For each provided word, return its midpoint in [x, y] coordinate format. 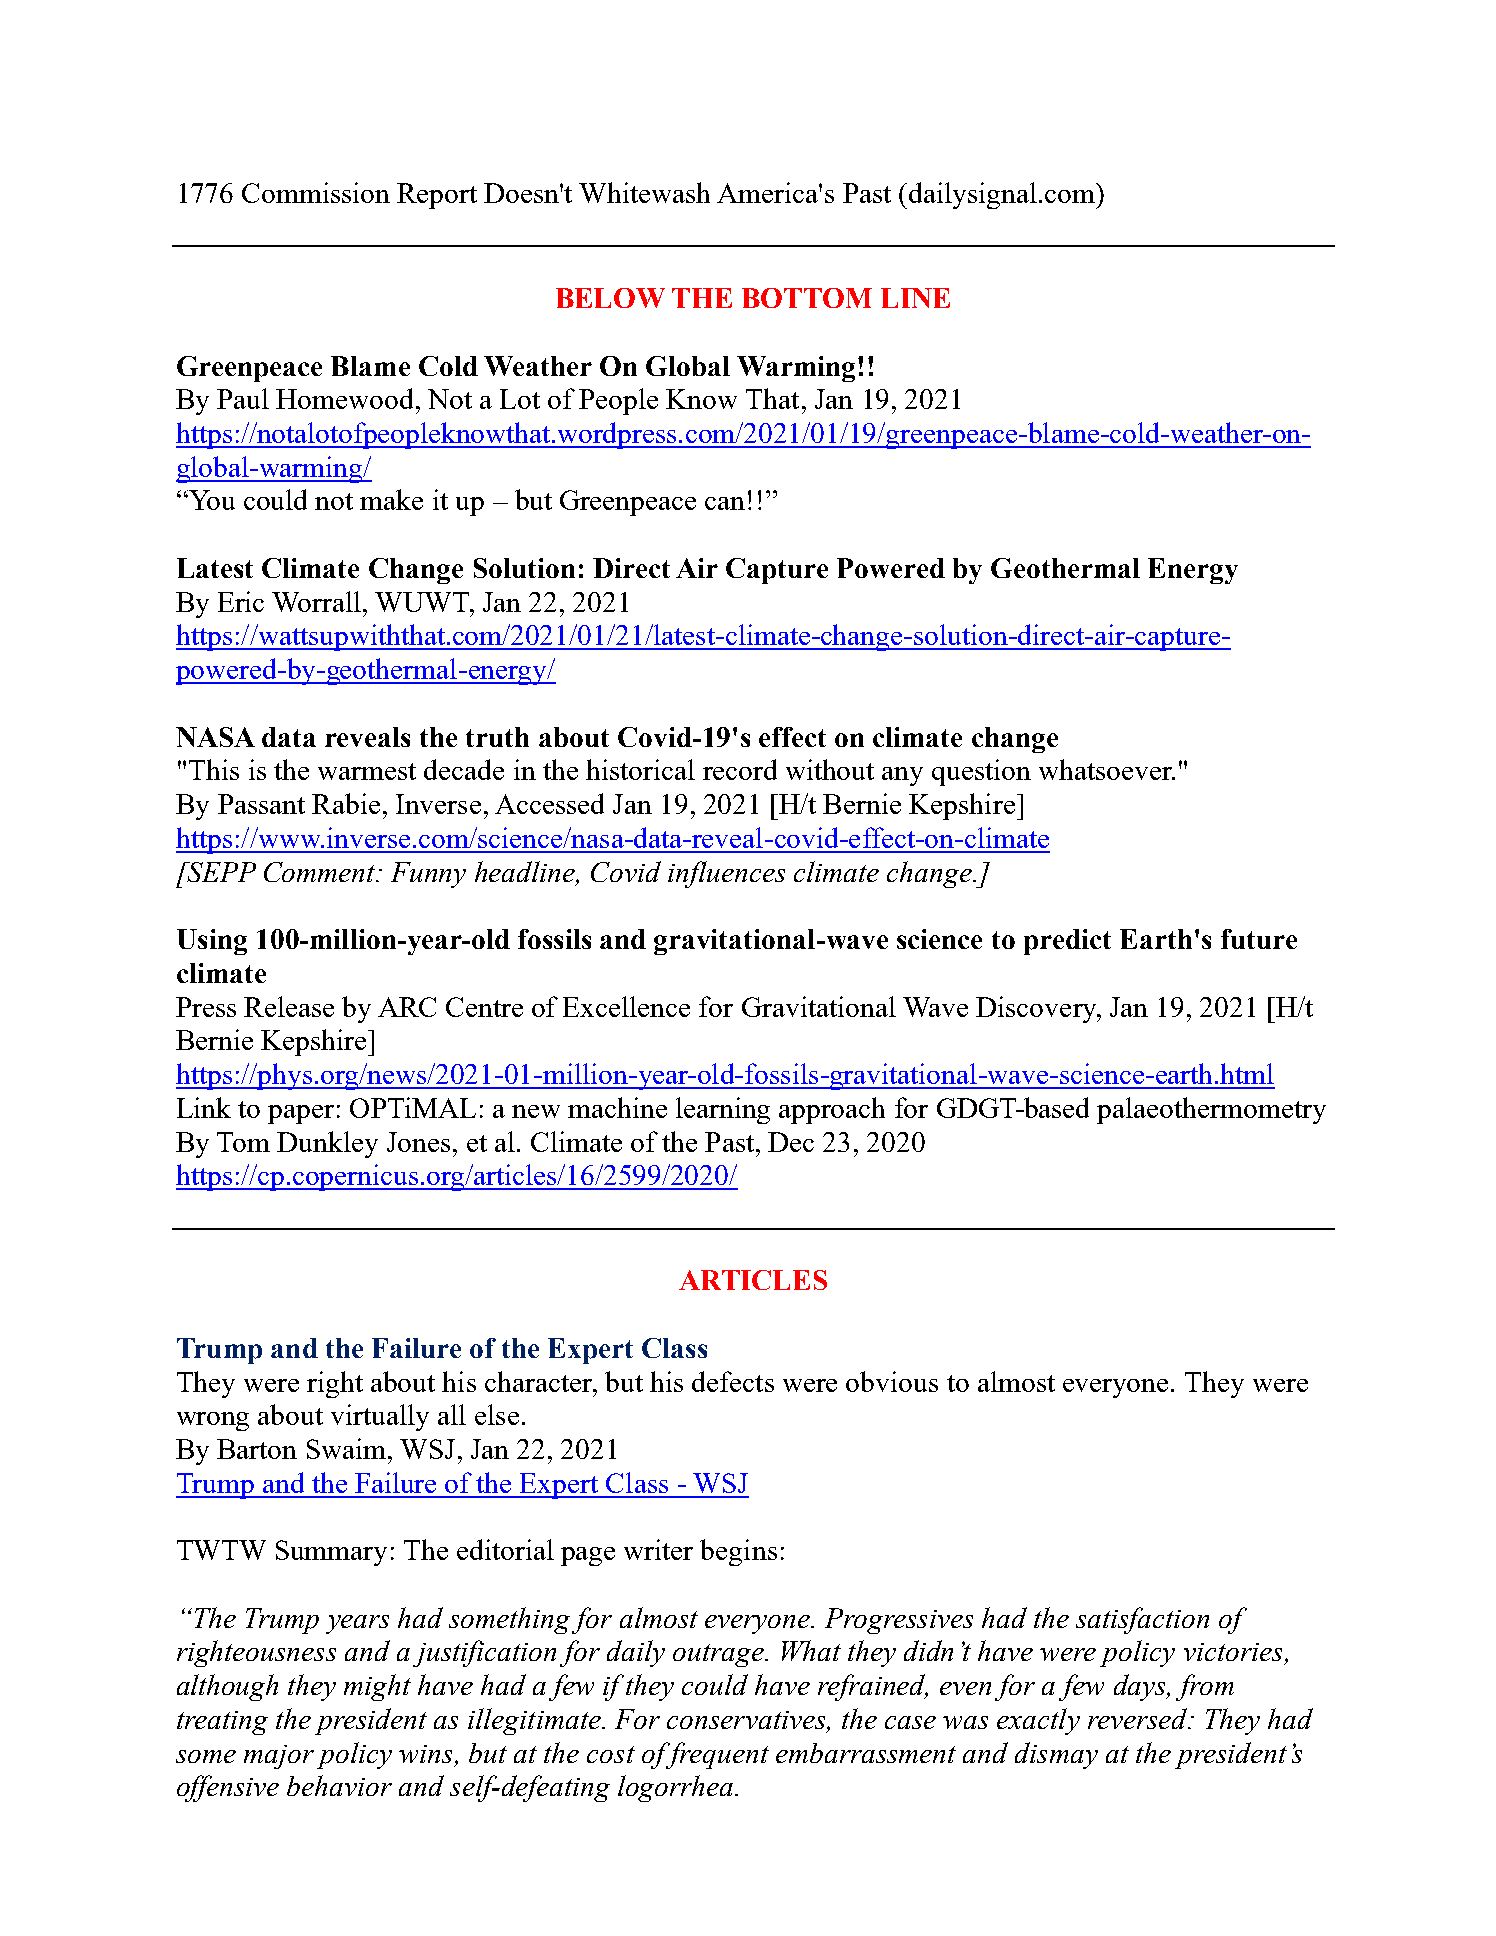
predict [1067, 942]
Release [289, 1006]
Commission [316, 192]
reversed [1139, 1718]
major [279, 1757]
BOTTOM [807, 298]
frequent [716, 1755]
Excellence [626, 1006]
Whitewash [644, 192]
